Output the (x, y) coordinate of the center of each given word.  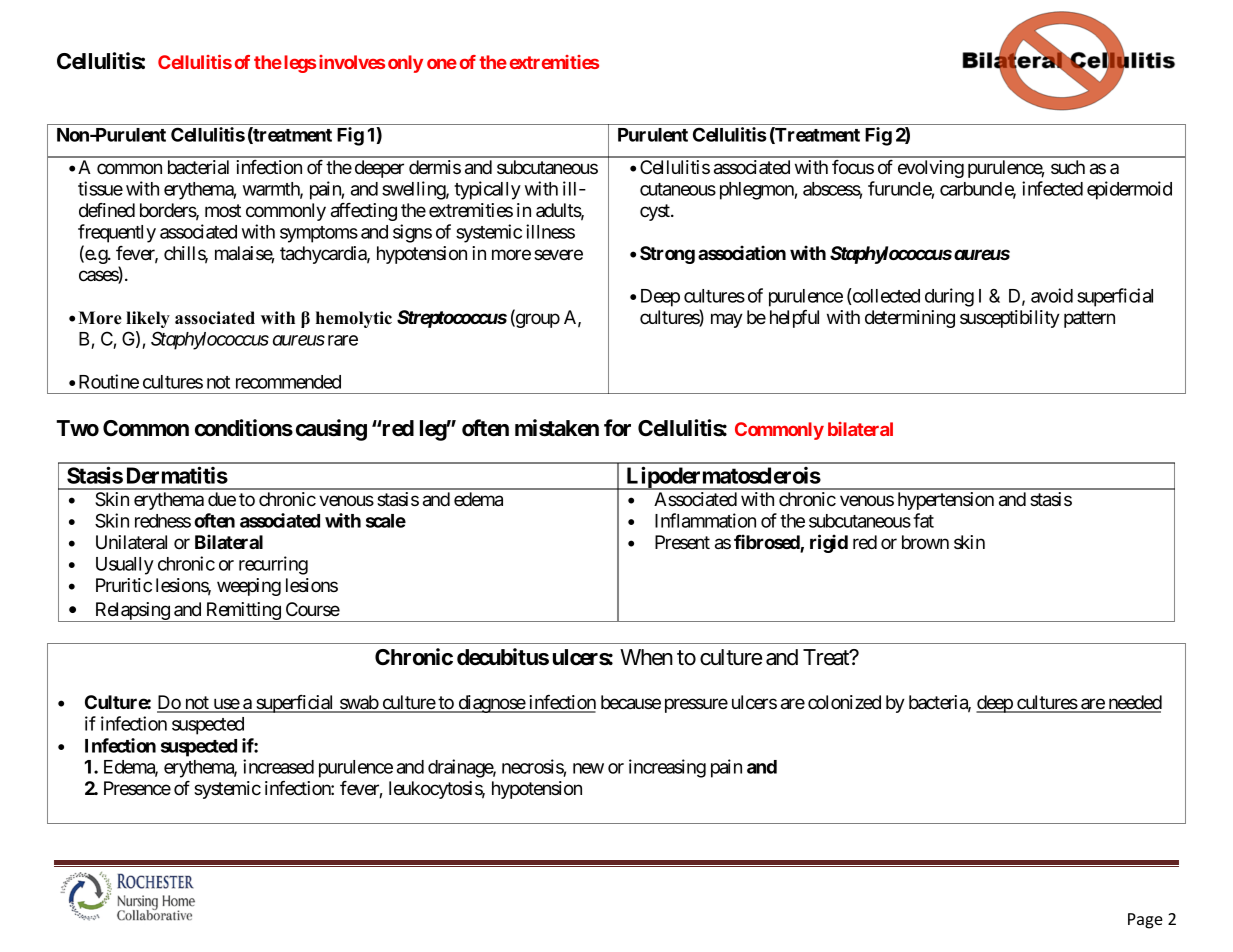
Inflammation (705, 520)
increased (278, 766)
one (442, 63)
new (588, 768)
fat (923, 520)
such (1068, 167)
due (222, 499)
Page (1145, 921)
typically (487, 190)
